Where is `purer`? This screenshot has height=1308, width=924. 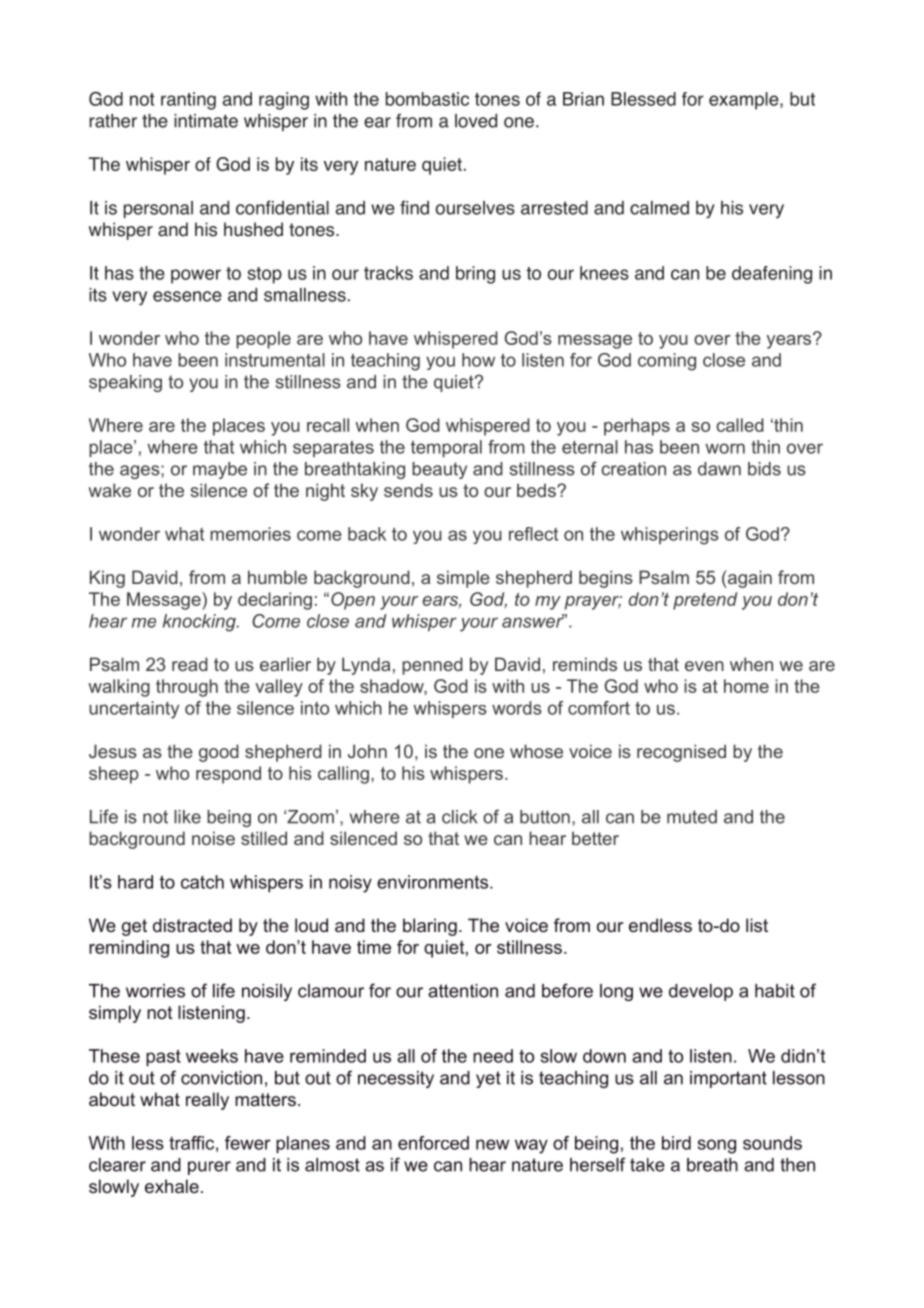
purer is located at coordinates (209, 1168).
